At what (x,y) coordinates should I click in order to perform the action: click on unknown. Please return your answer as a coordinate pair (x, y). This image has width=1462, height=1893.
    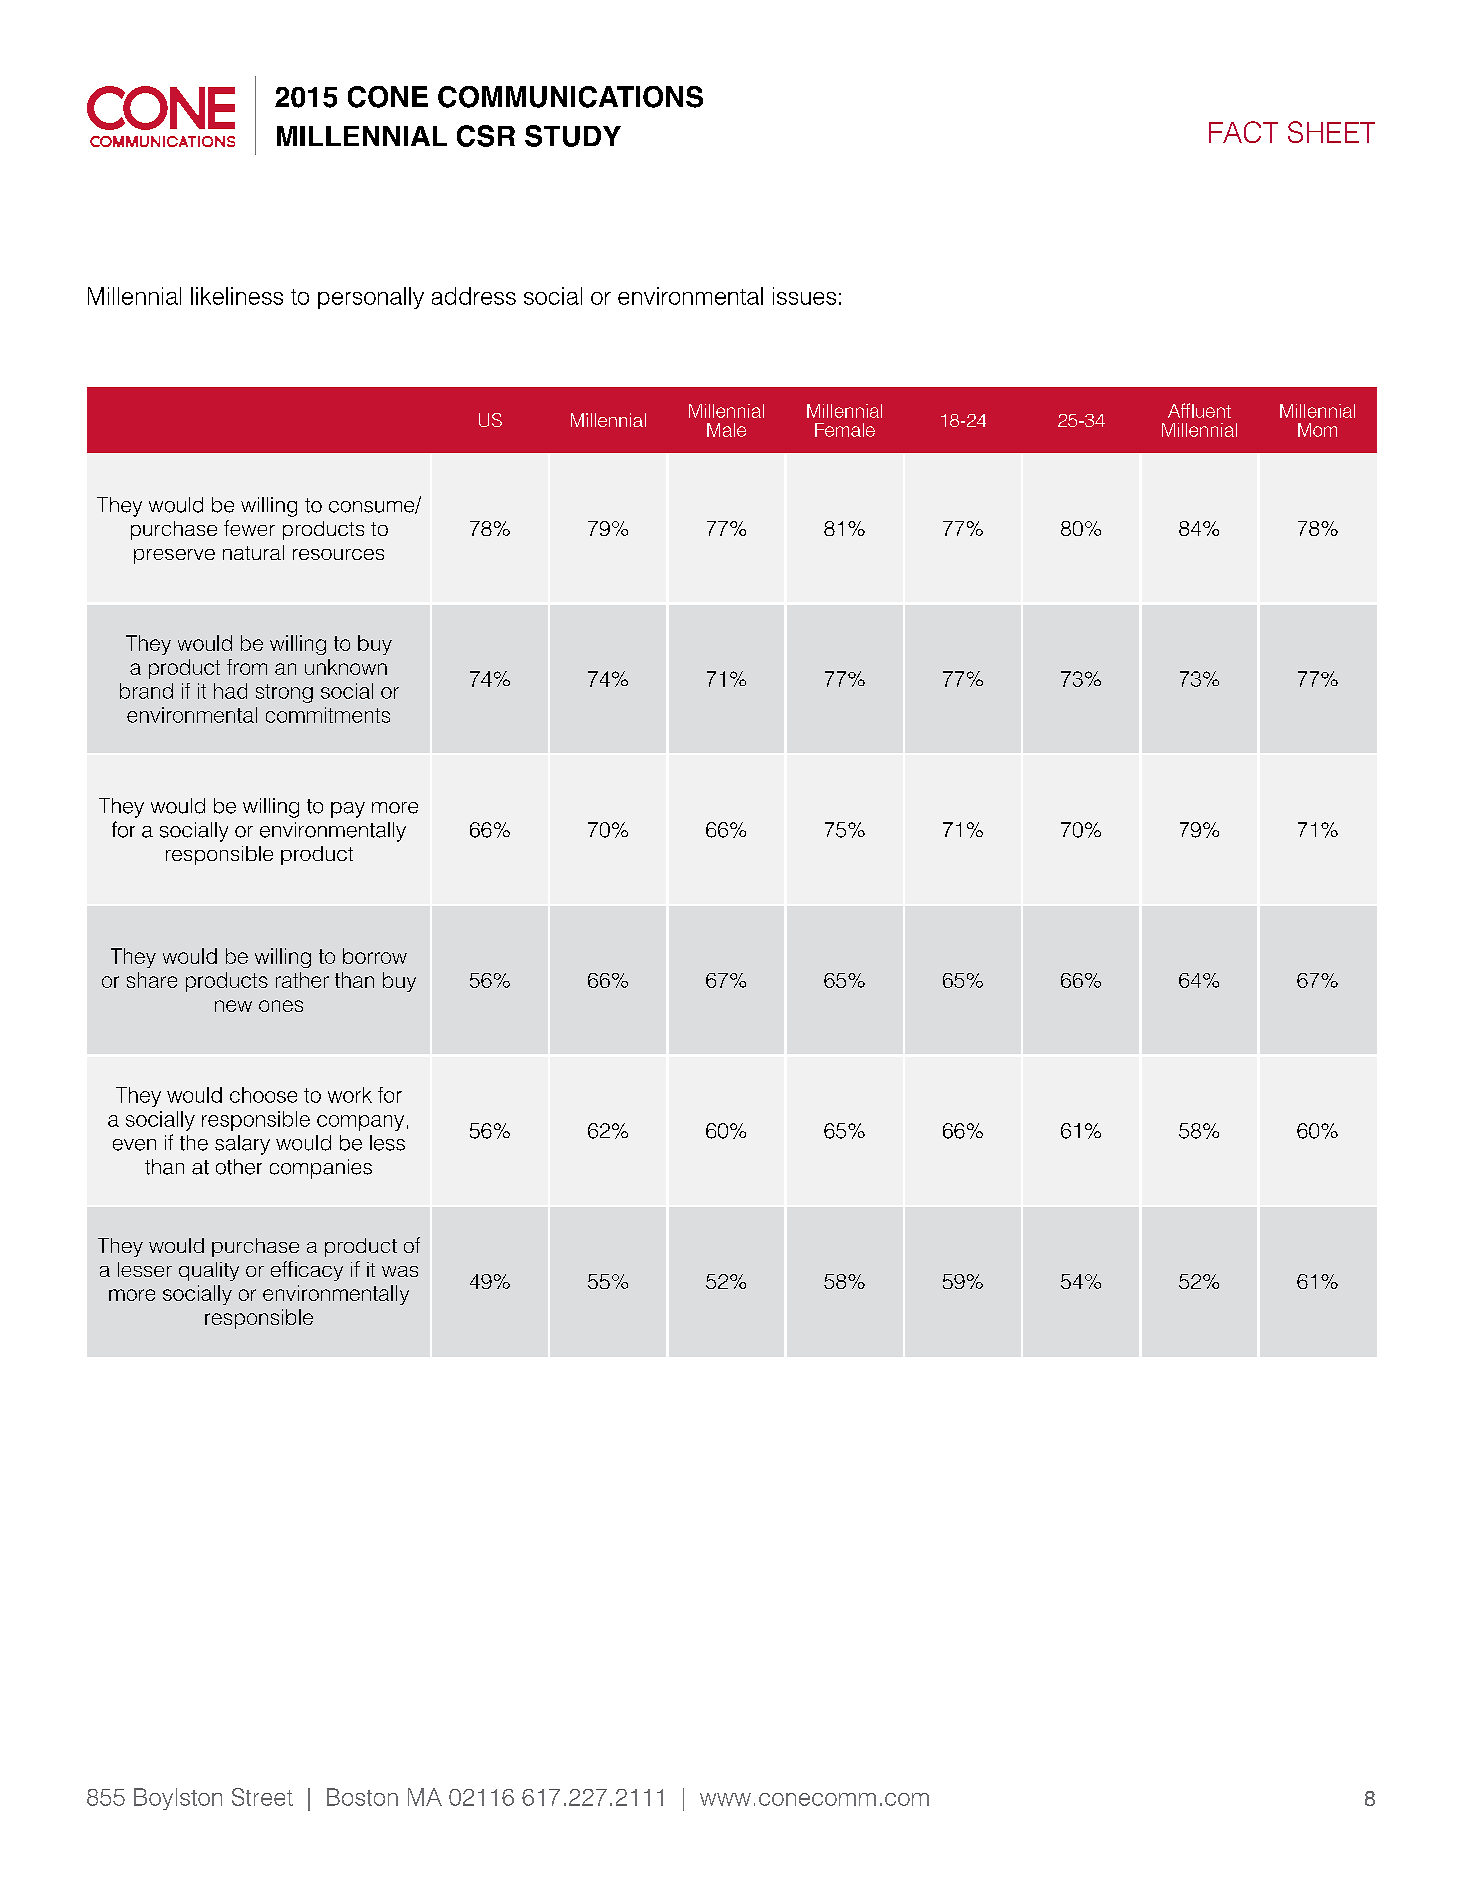
    Looking at the image, I should click on (346, 667).
